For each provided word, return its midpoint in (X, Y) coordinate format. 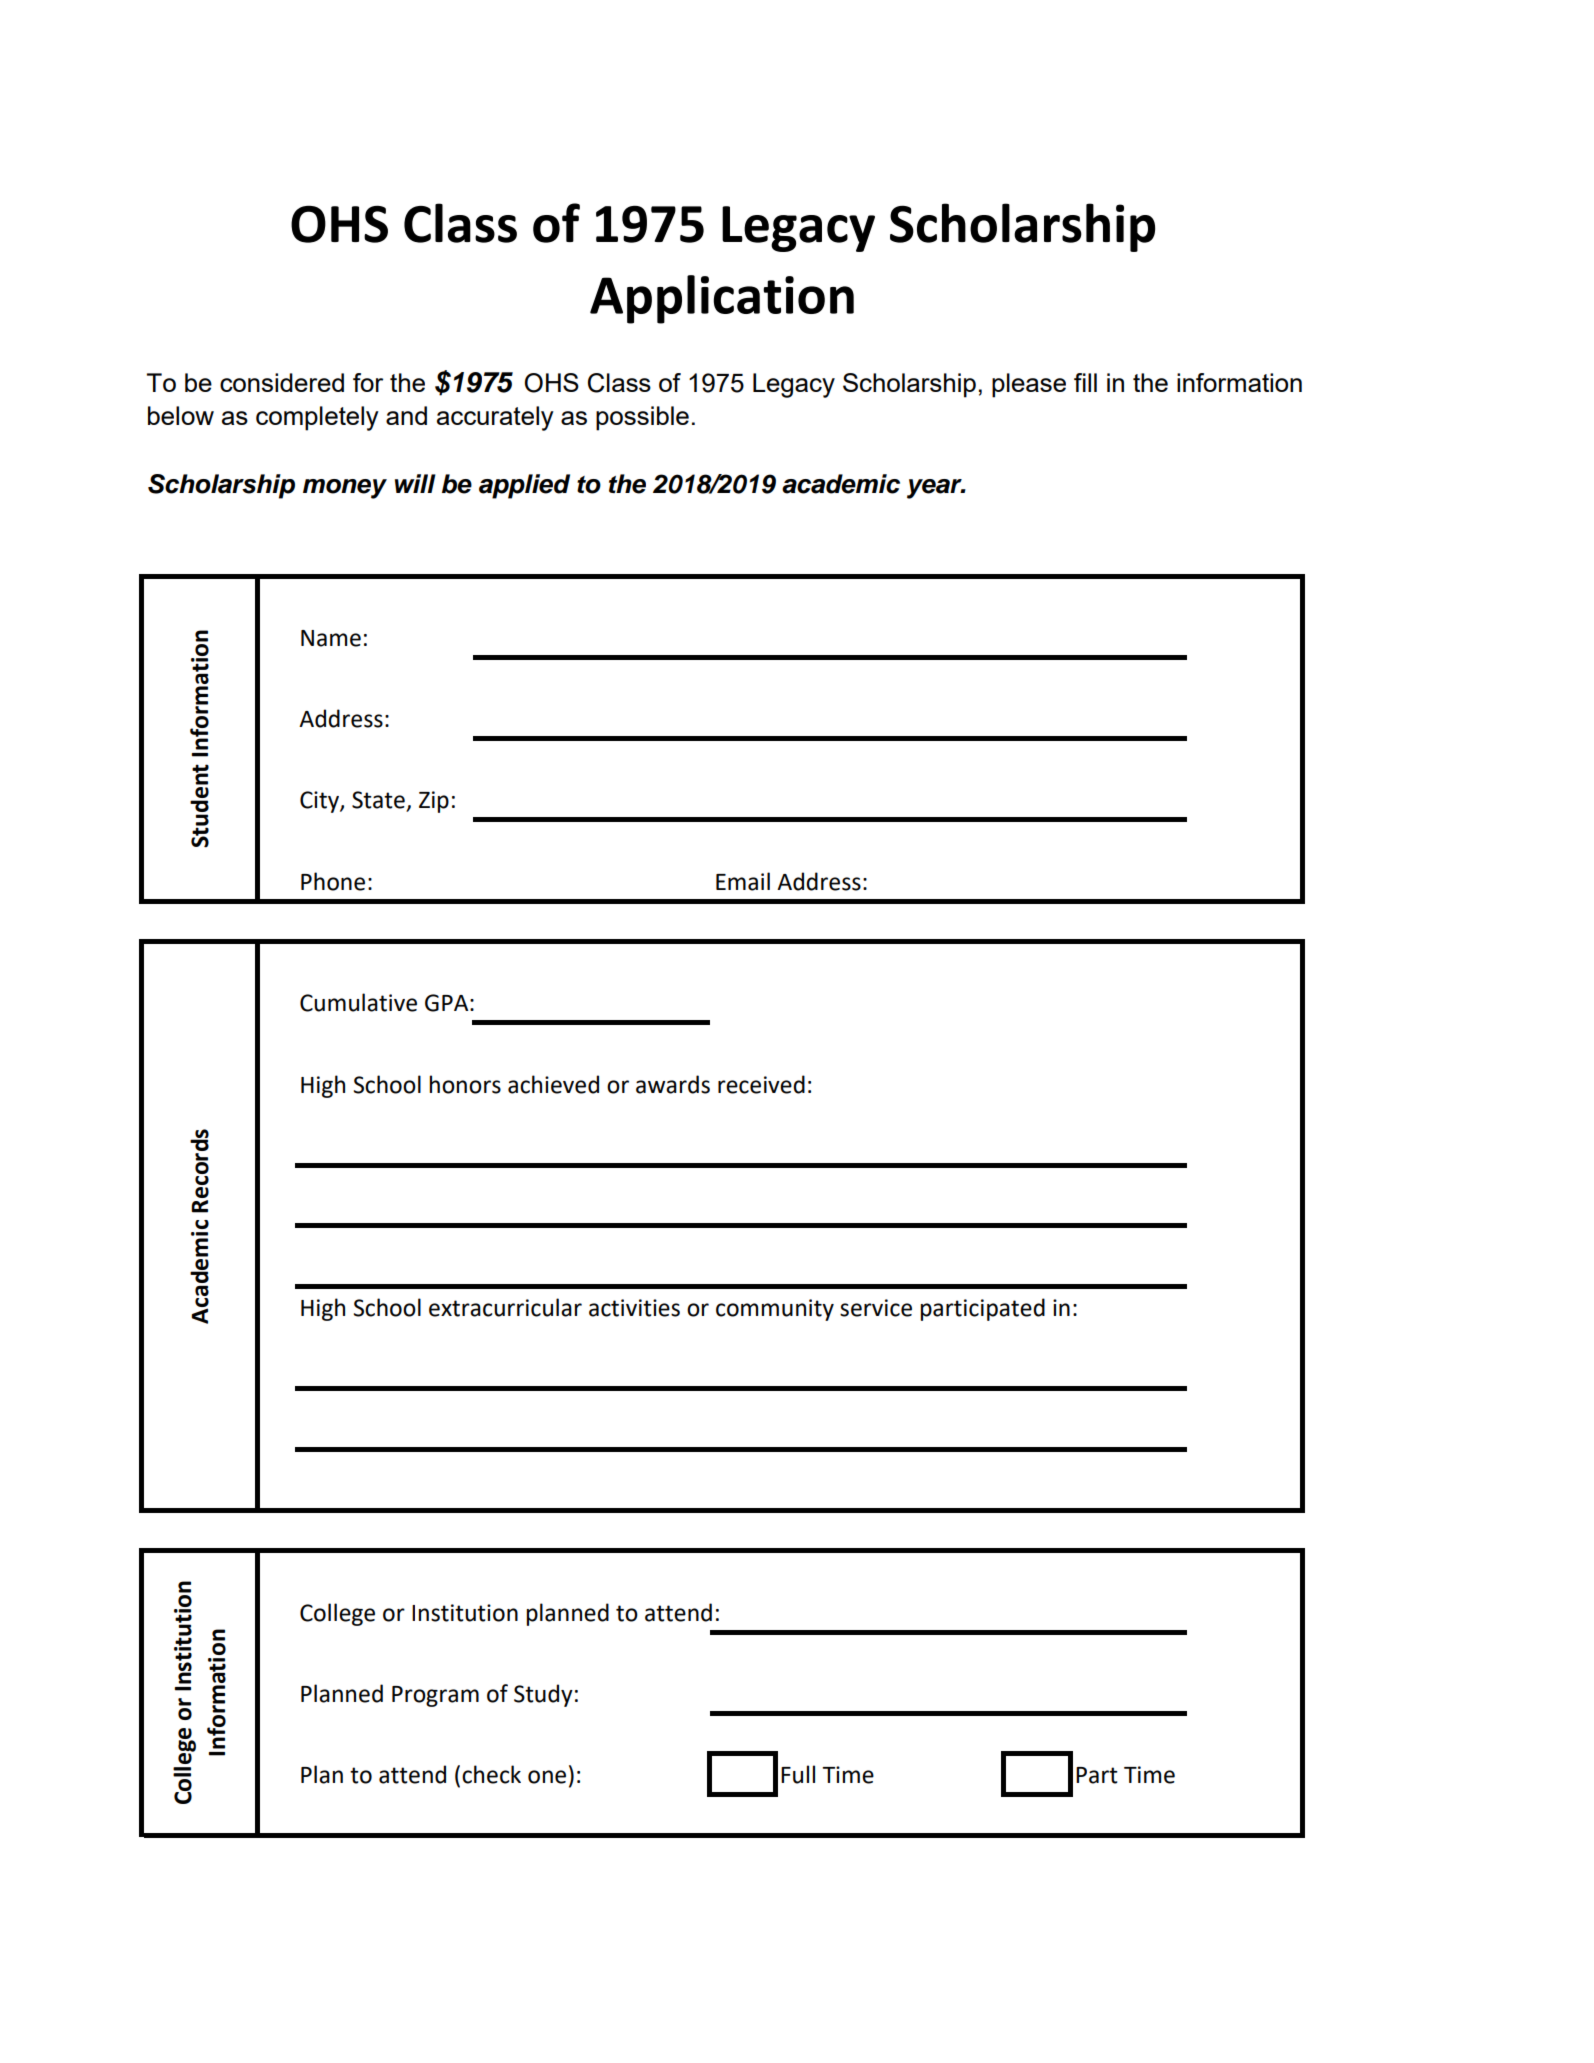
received (761, 1084)
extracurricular (505, 1307)
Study (543, 1695)
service (876, 1308)
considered (282, 382)
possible (642, 418)
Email (743, 881)
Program (435, 1696)
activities (634, 1308)
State (379, 801)
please (1029, 385)
